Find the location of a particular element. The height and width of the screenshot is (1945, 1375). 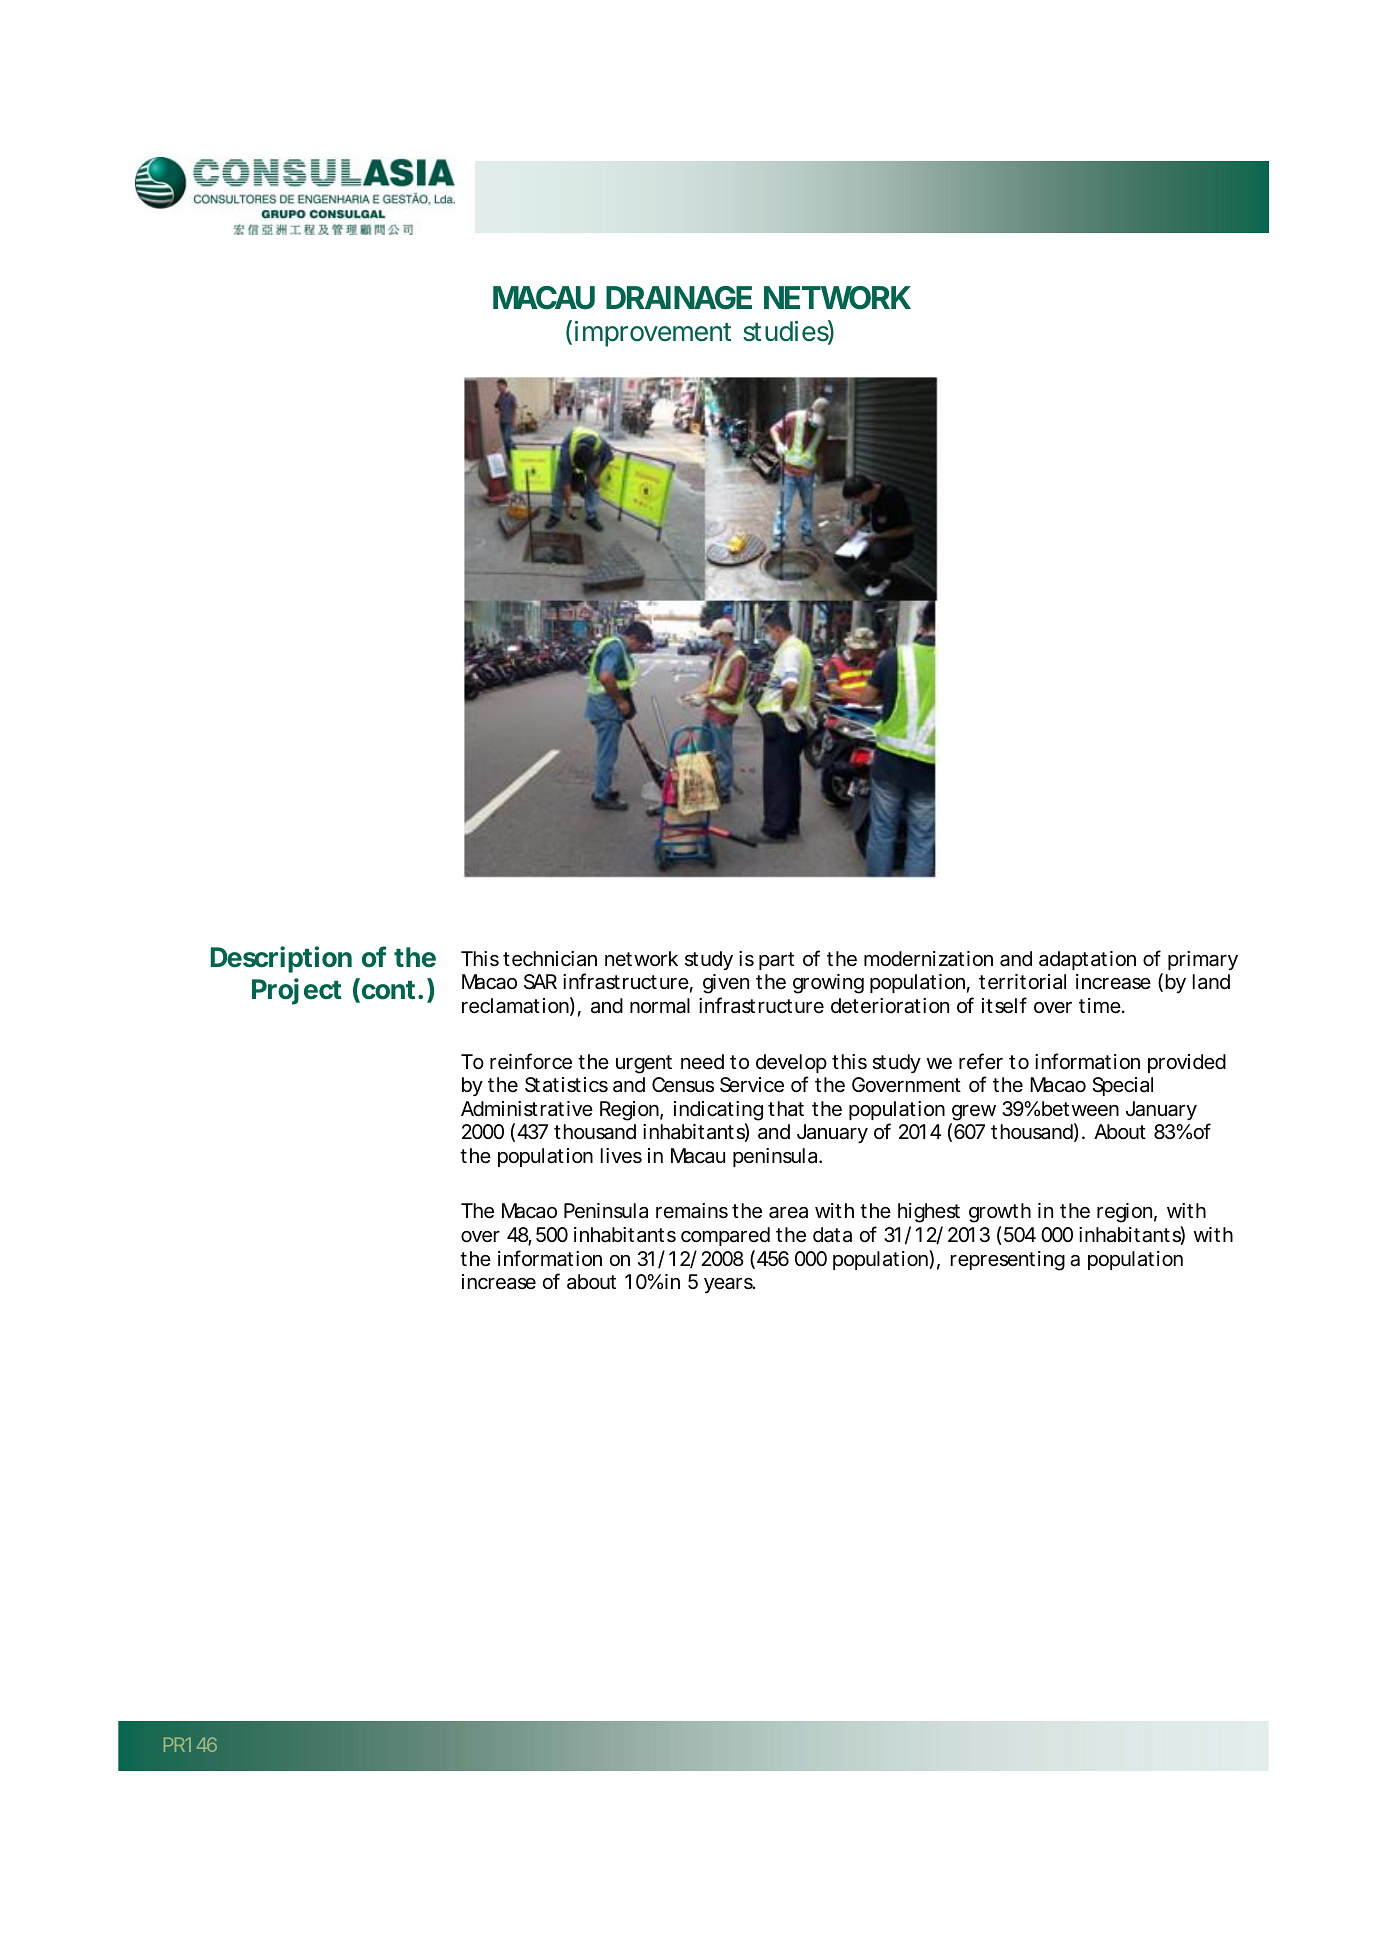

part is located at coordinates (776, 961).
